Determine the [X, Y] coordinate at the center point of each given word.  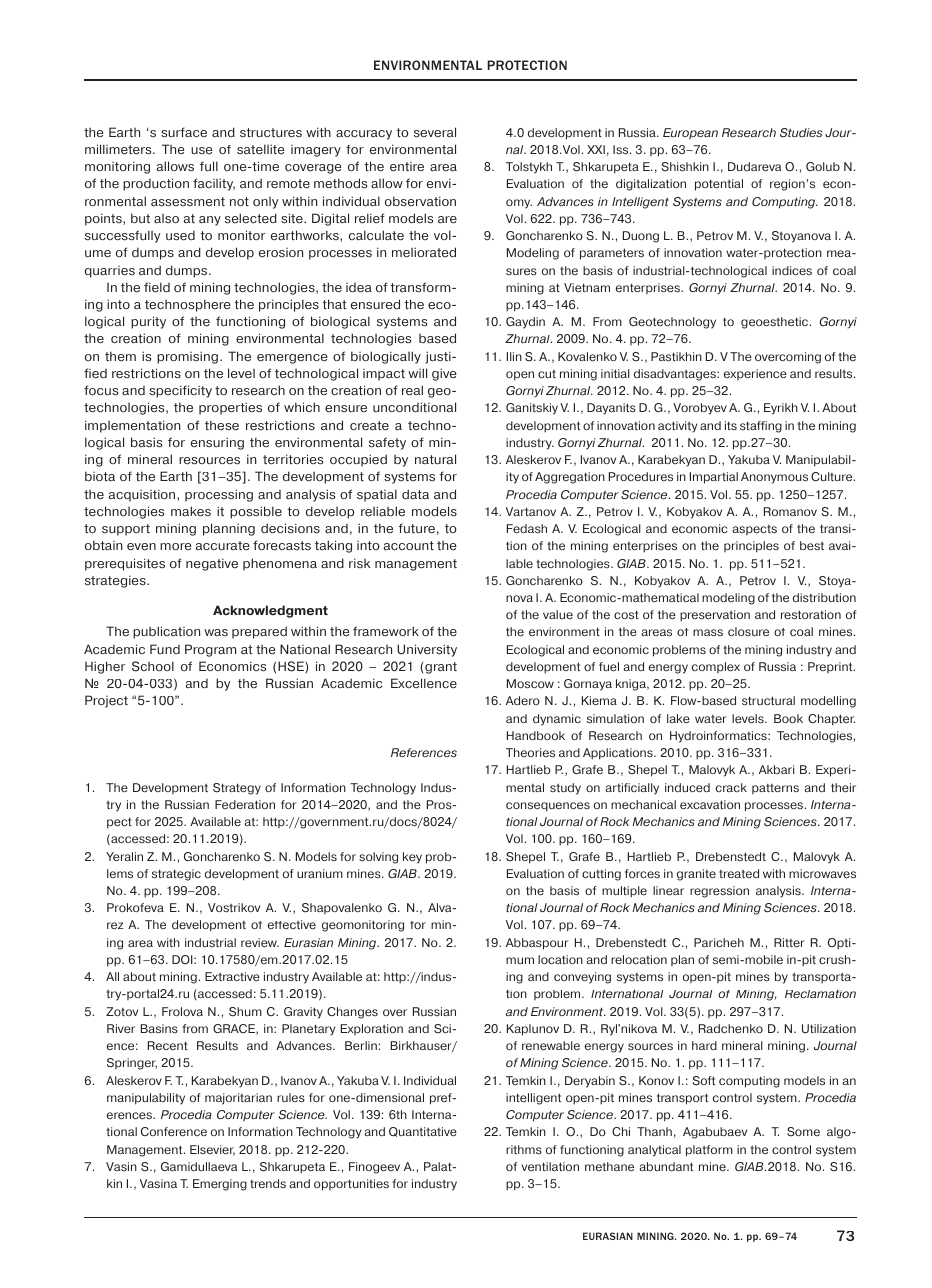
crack [731, 787]
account [409, 546]
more [176, 547]
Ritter [789, 942]
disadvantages [676, 375]
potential [719, 185]
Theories [530, 753]
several [435, 132]
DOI [183, 960]
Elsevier [212, 1150]
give [444, 374]
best [812, 546]
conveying [582, 978]
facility [214, 184]
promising [187, 357]
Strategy [237, 789]
